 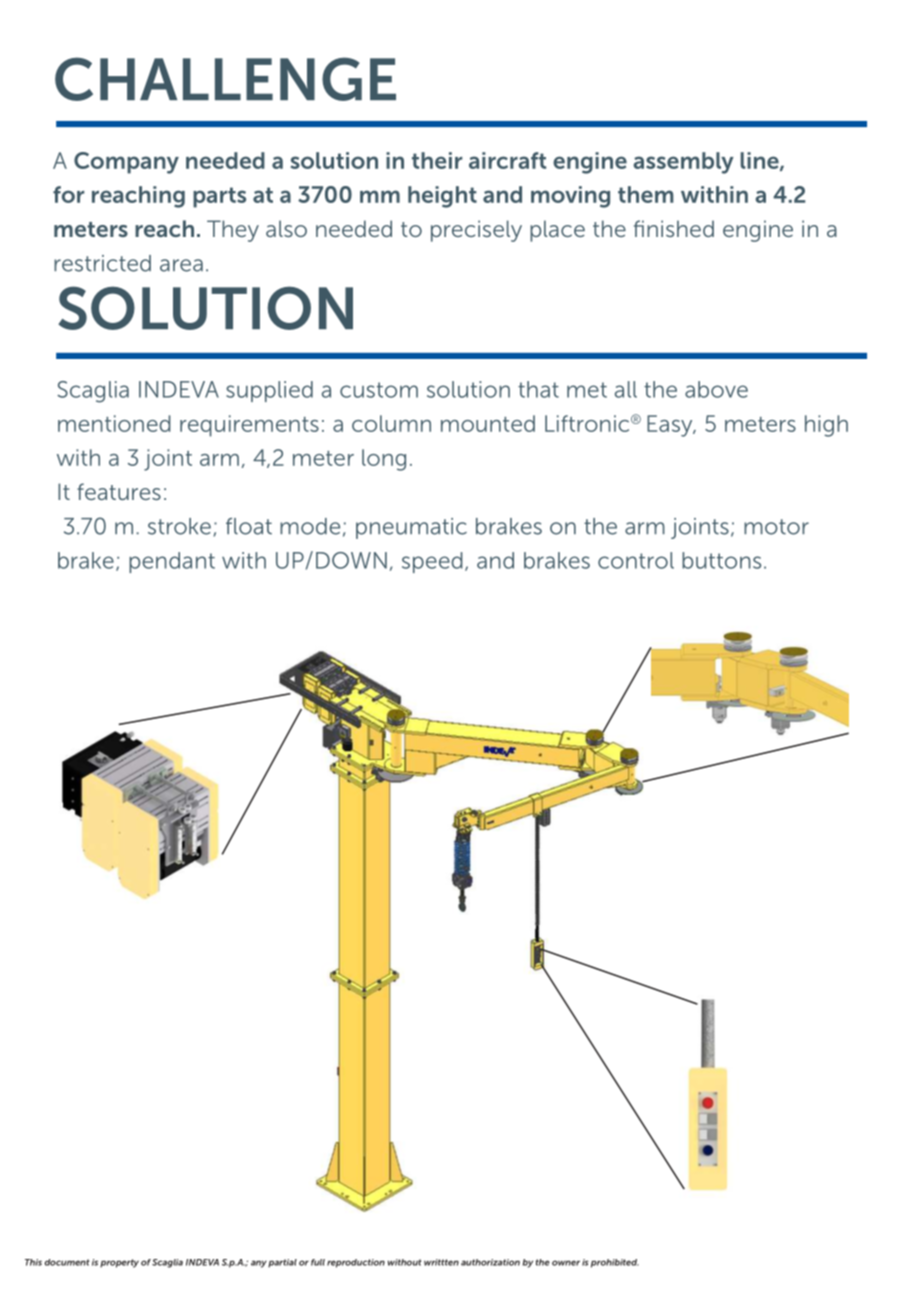 I want to click on speed, so click(x=432, y=562).
